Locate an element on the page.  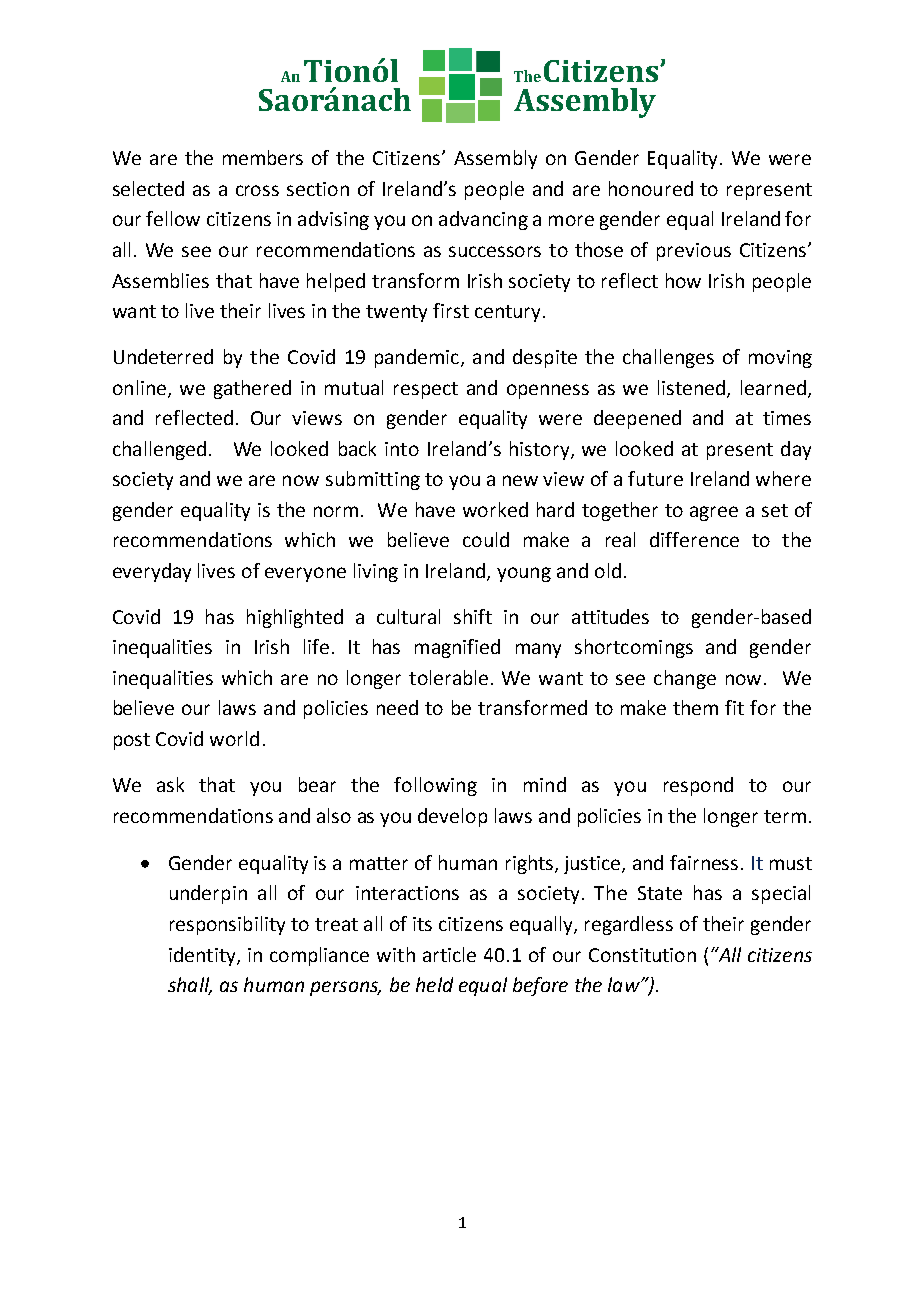
Constitution is located at coordinates (642, 955).
